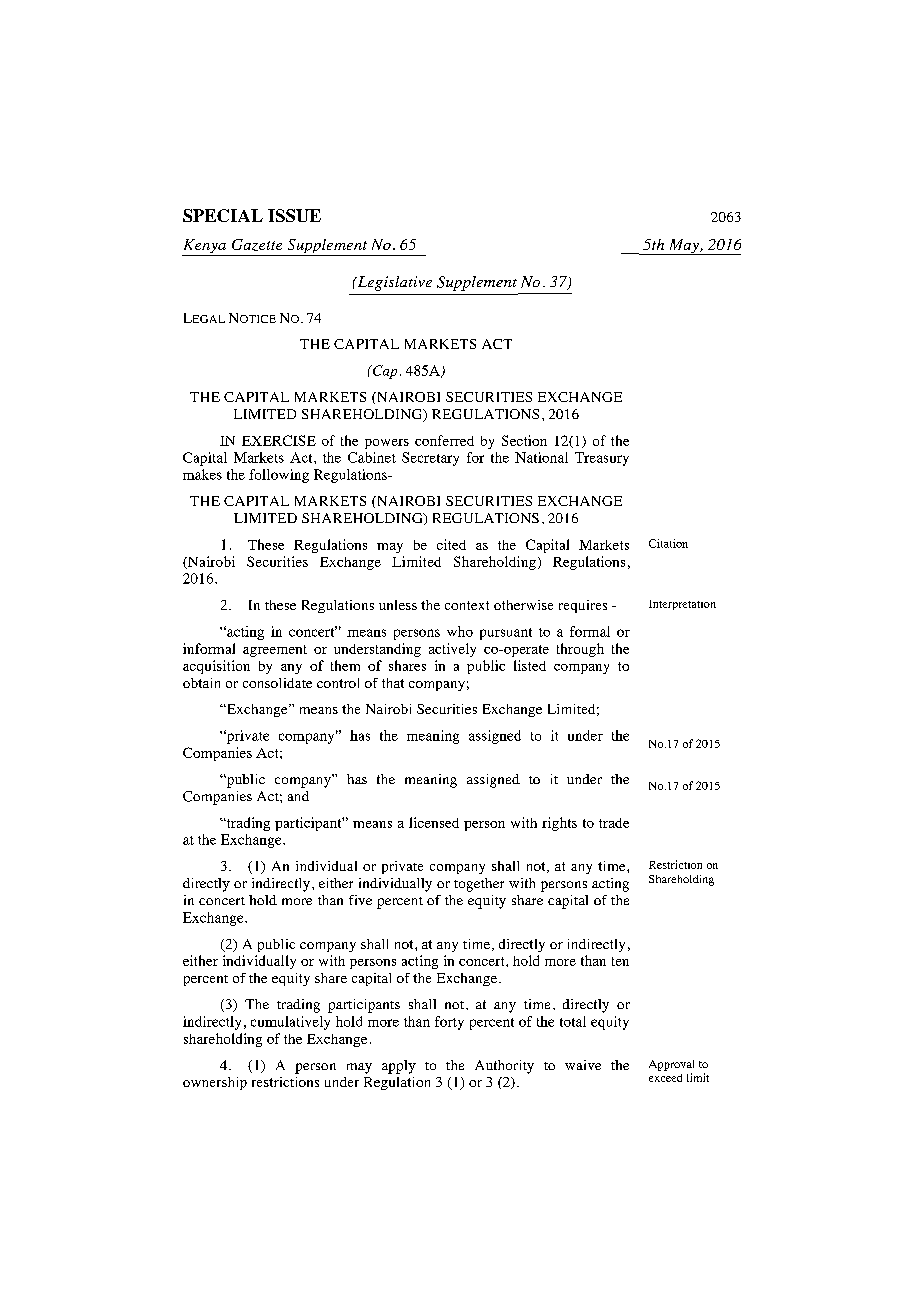 The height and width of the screenshot is (1308, 924). Describe the element at coordinates (275, 651) in the screenshot. I see `agreement` at that location.
